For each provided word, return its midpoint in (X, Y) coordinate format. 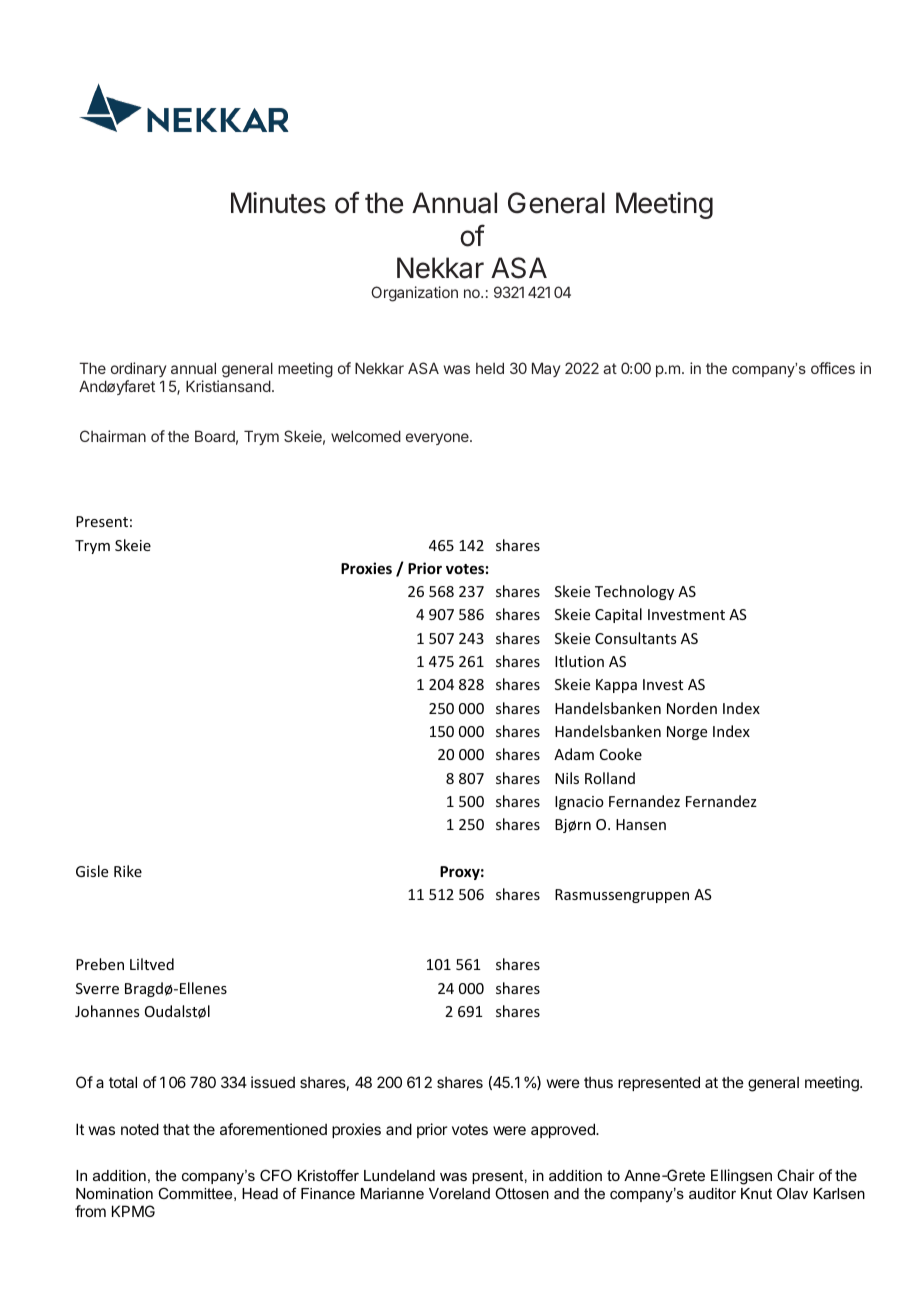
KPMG (133, 1211)
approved (564, 1130)
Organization (414, 294)
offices (833, 368)
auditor (712, 1193)
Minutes (278, 203)
